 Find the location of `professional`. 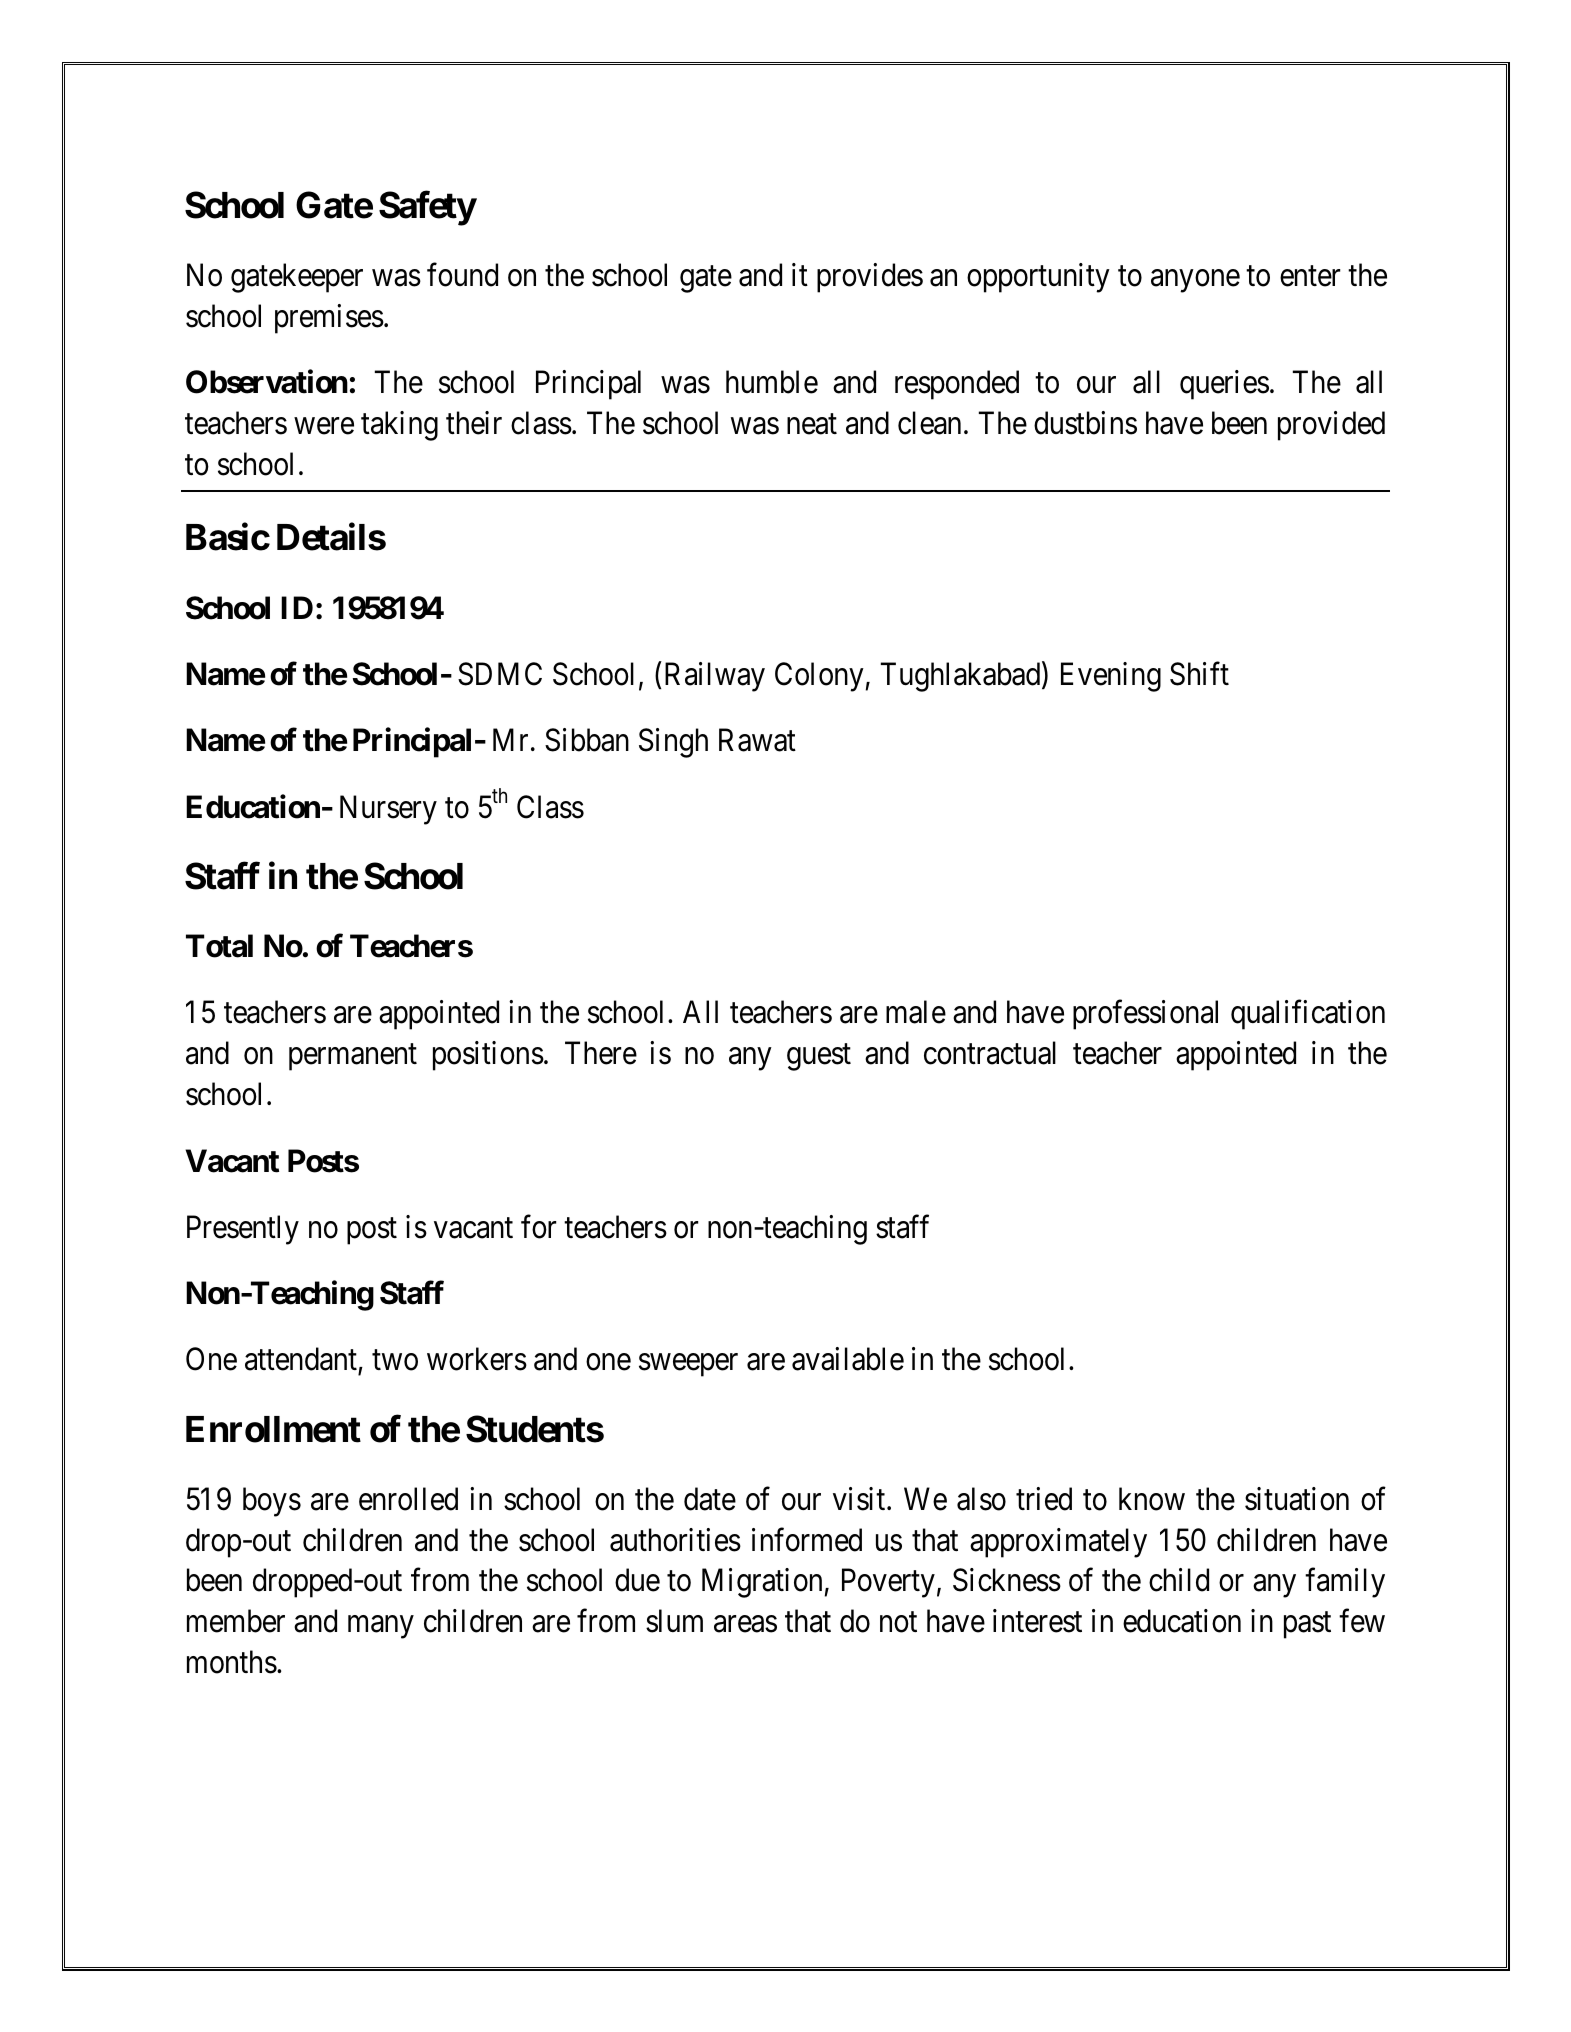

professional is located at coordinates (1145, 1015).
